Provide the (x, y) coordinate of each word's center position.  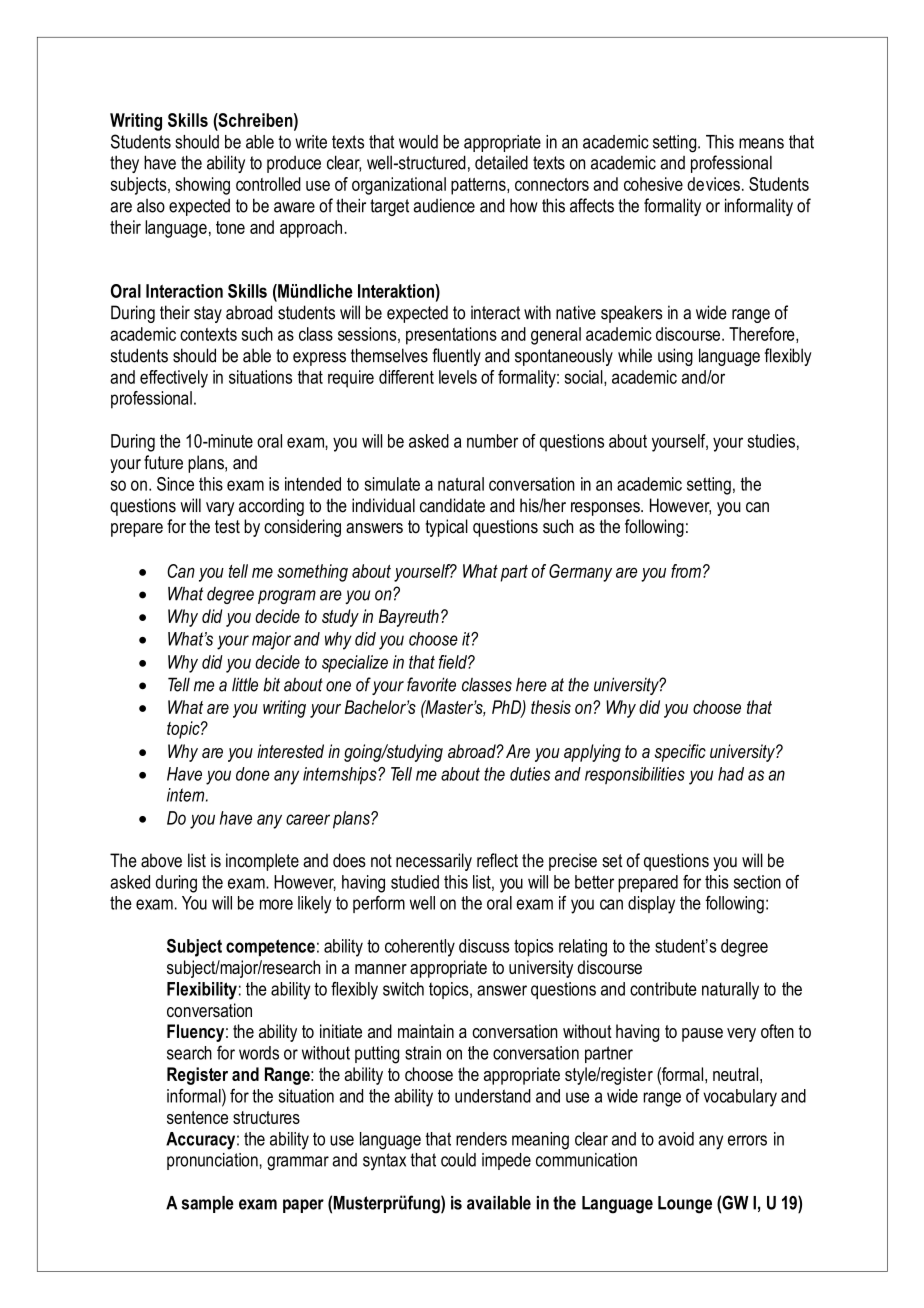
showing (202, 186)
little (245, 684)
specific (680, 753)
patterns (479, 186)
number (492, 441)
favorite (431, 684)
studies (771, 441)
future (163, 462)
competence (270, 948)
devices (713, 184)
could (458, 1160)
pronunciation (212, 1161)
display (651, 905)
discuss (484, 946)
